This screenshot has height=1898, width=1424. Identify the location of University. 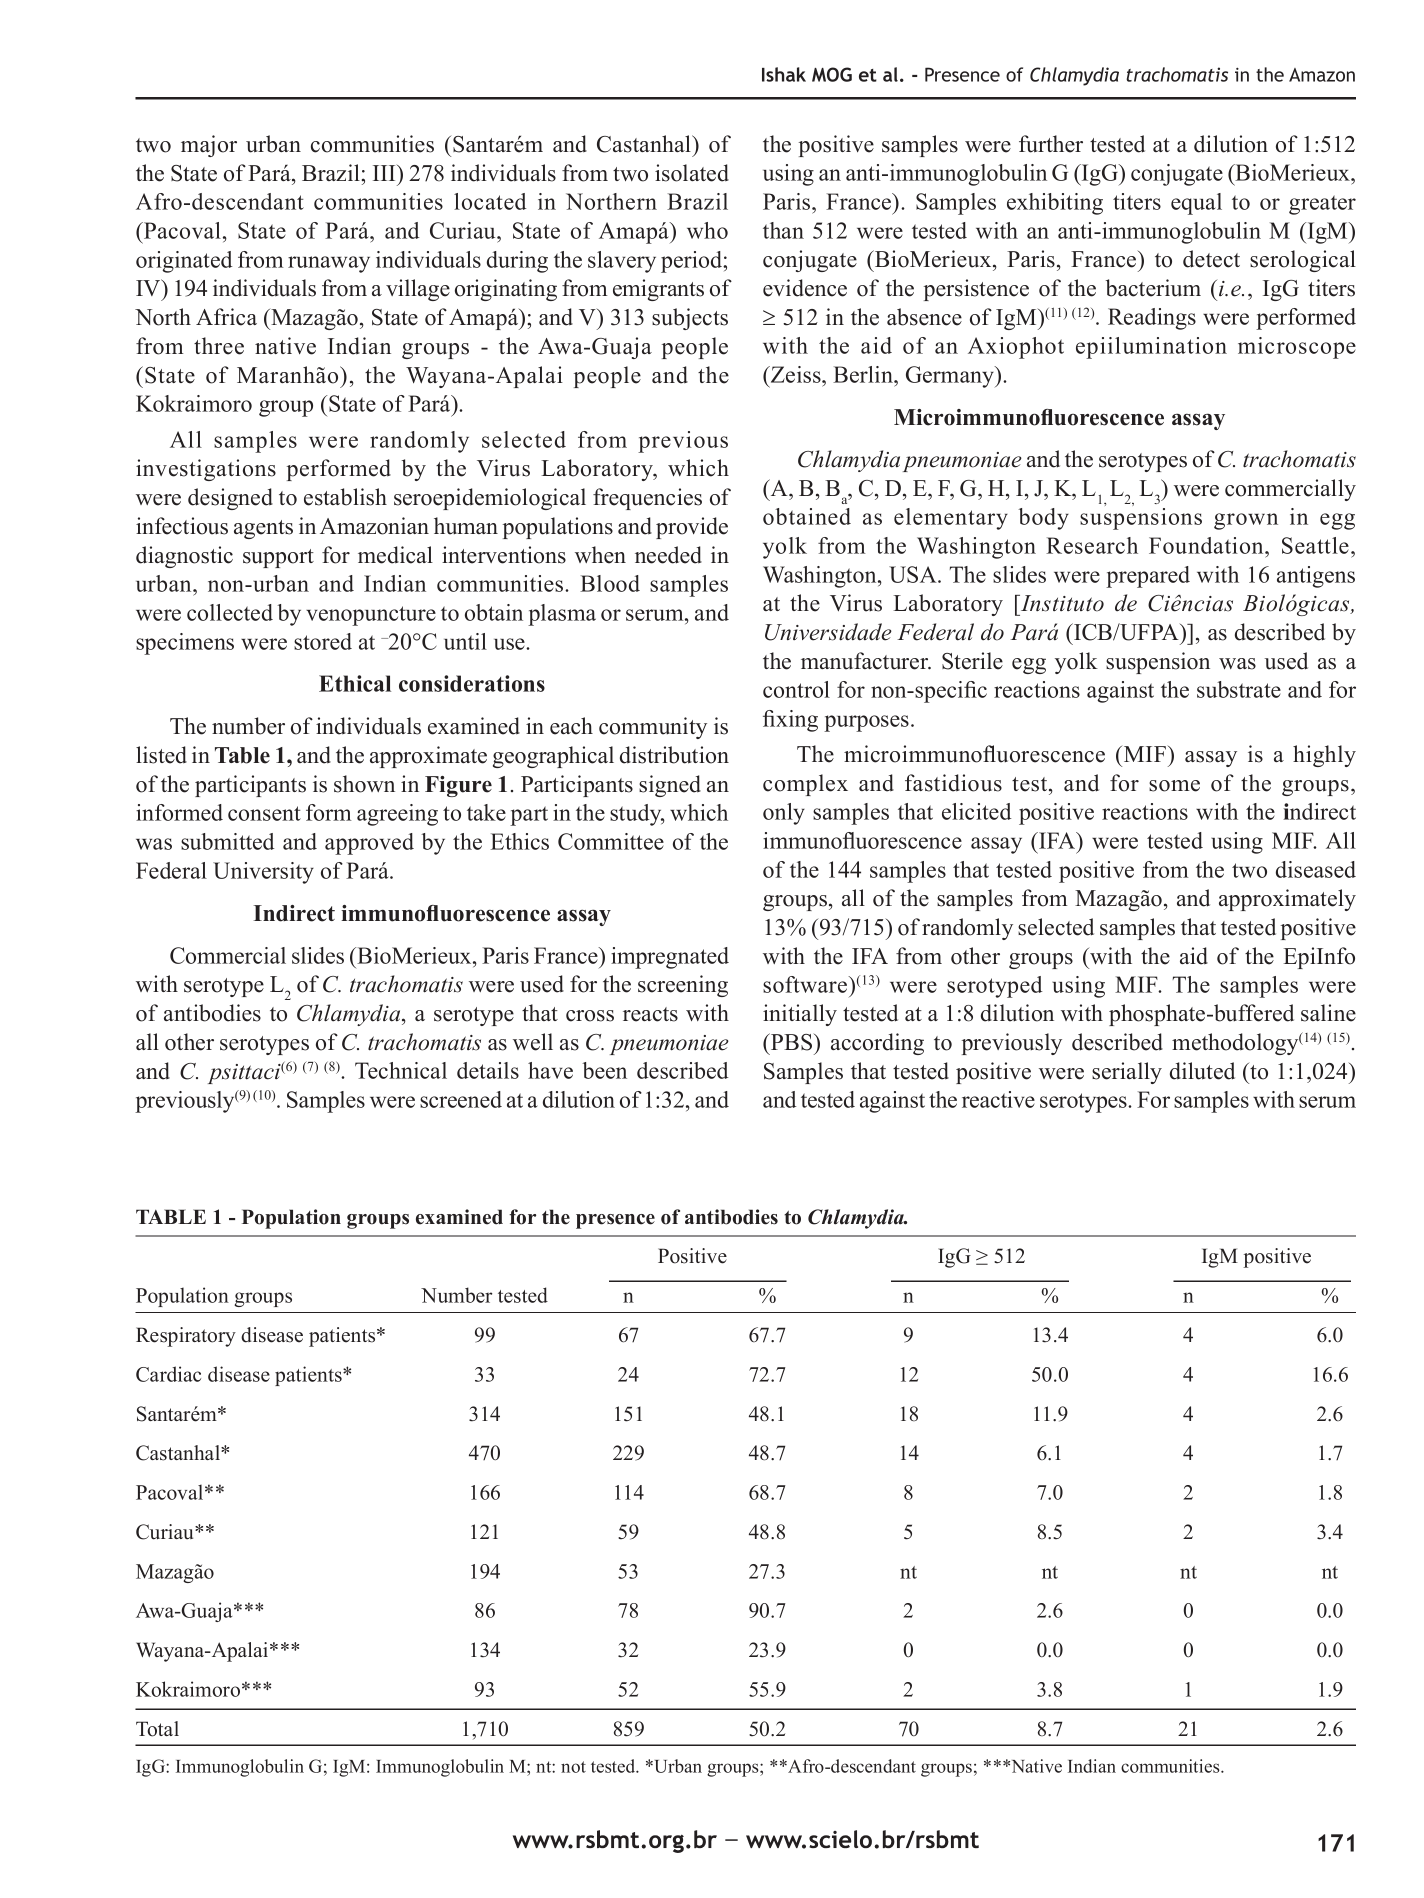
(263, 873).
